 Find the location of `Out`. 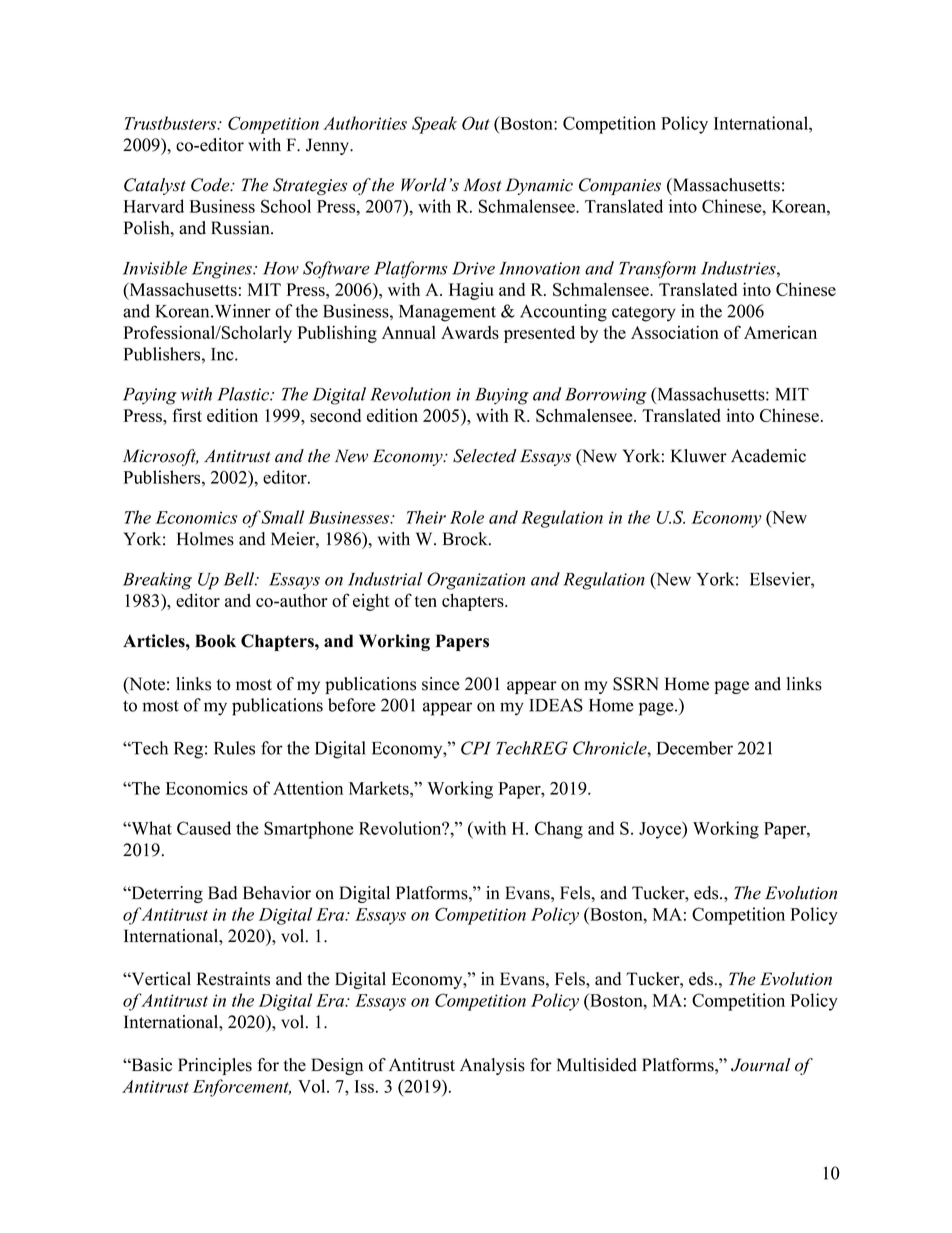

Out is located at coordinates (476, 123).
